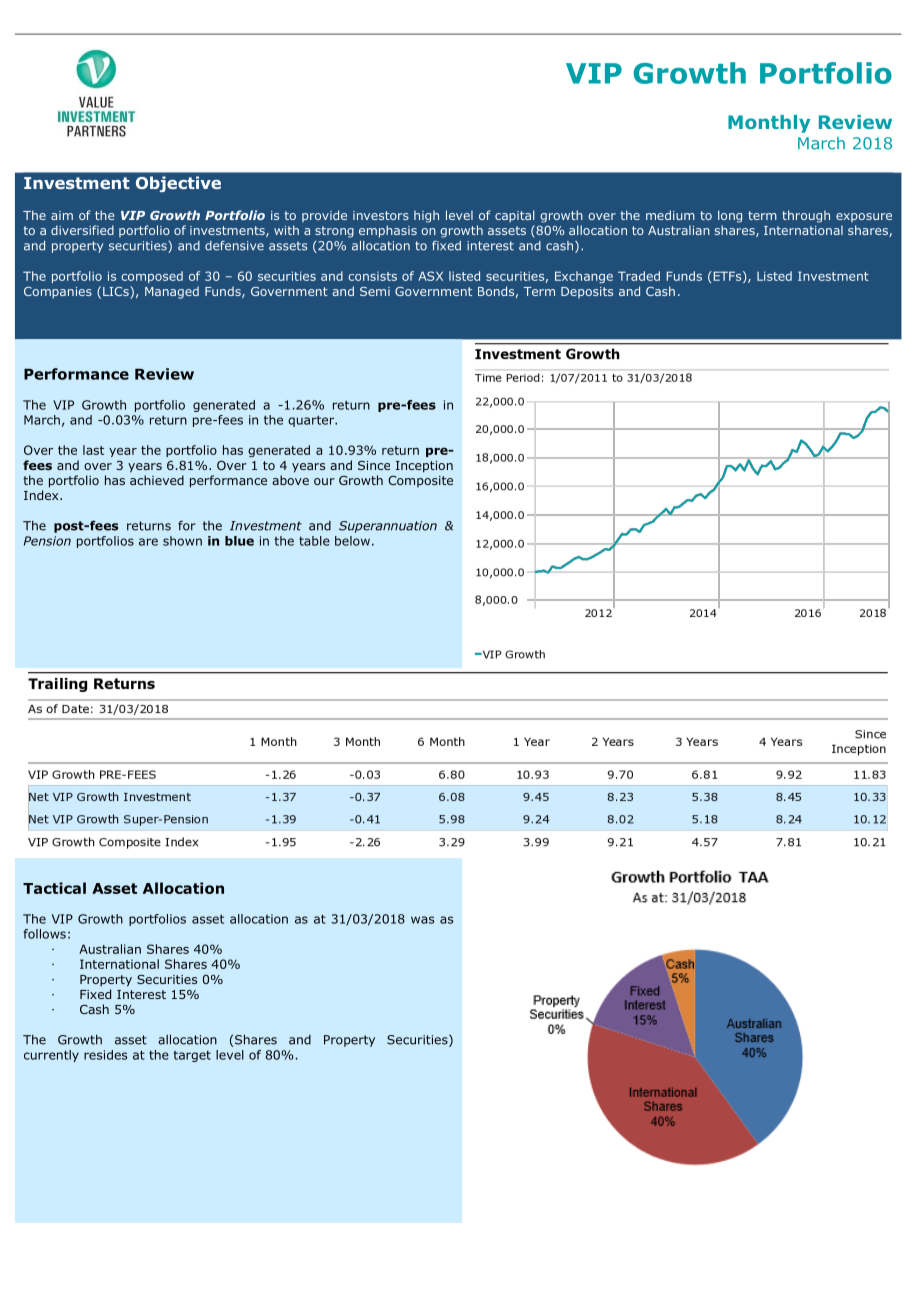 The height and width of the screenshot is (1308, 924). What do you see at coordinates (182, 541) in the screenshot?
I see `shown` at bounding box center [182, 541].
